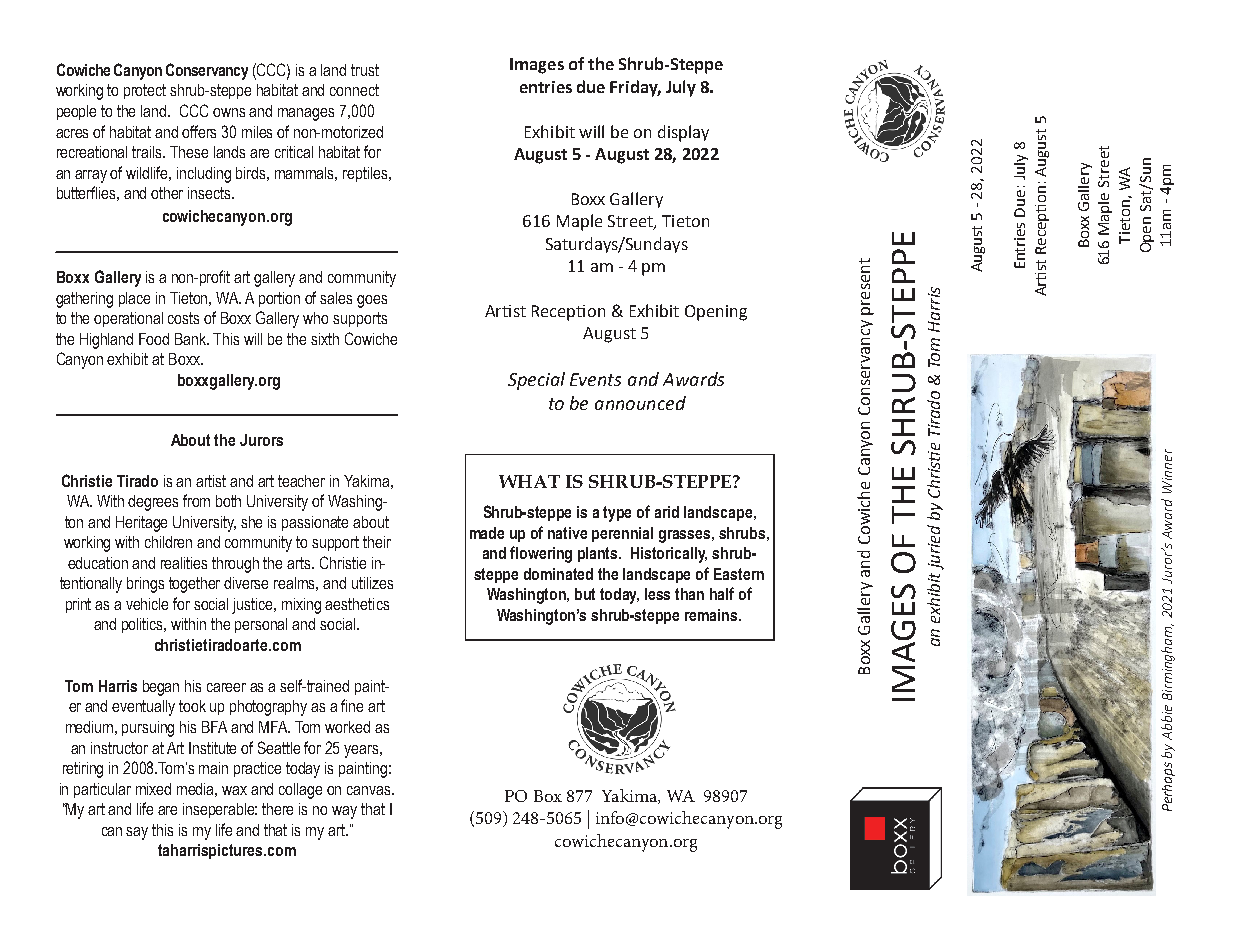  Describe the element at coordinates (354, 90) in the page. I see `connect` at that location.
